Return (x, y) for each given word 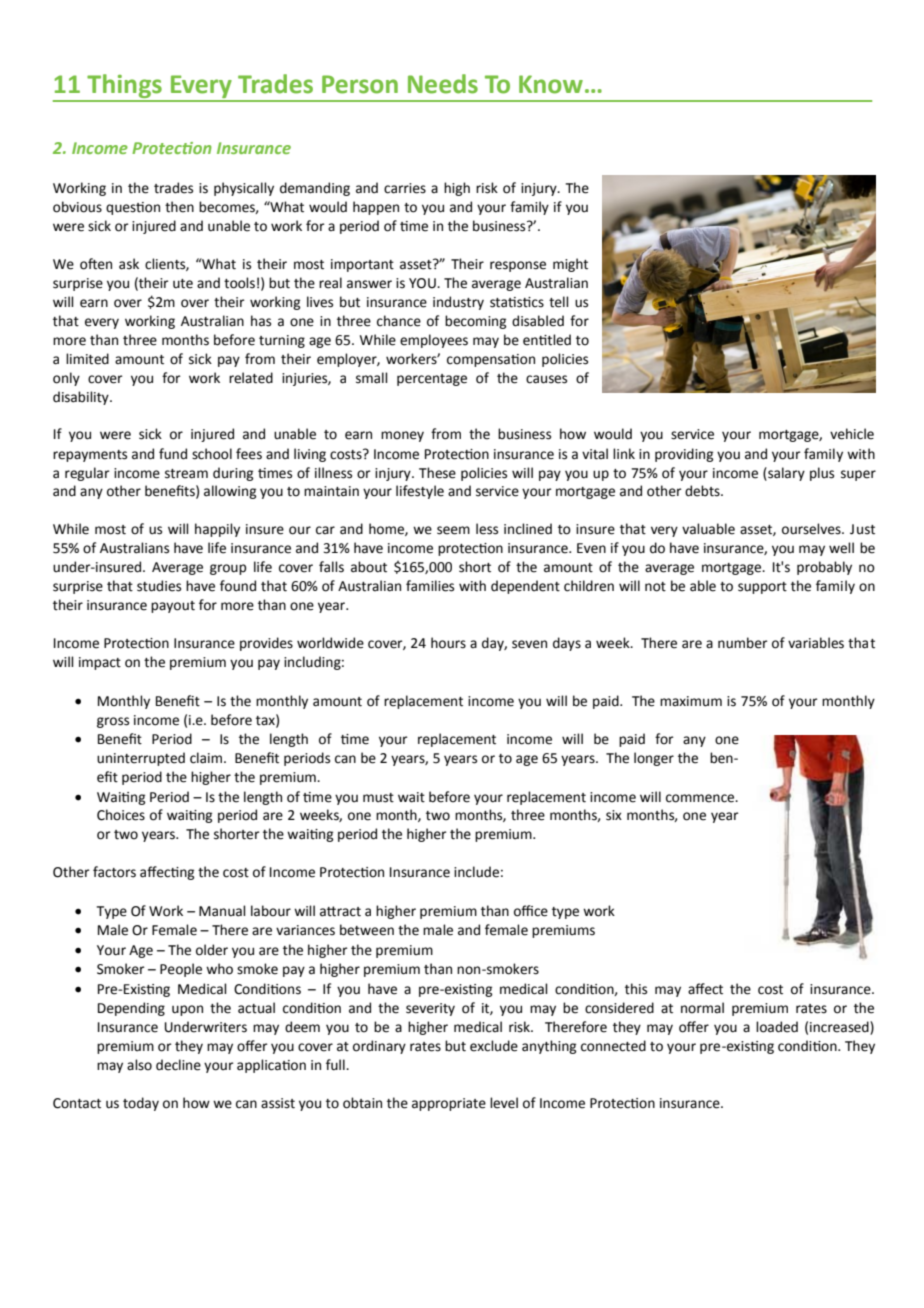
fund (173, 454)
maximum (691, 701)
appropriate (449, 1104)
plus (822, 474)
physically (244, 189)
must (378, 798)
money (402, 436)
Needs (443, 84)
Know (551, 84)
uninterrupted (141, 759)
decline (178, 1065)
